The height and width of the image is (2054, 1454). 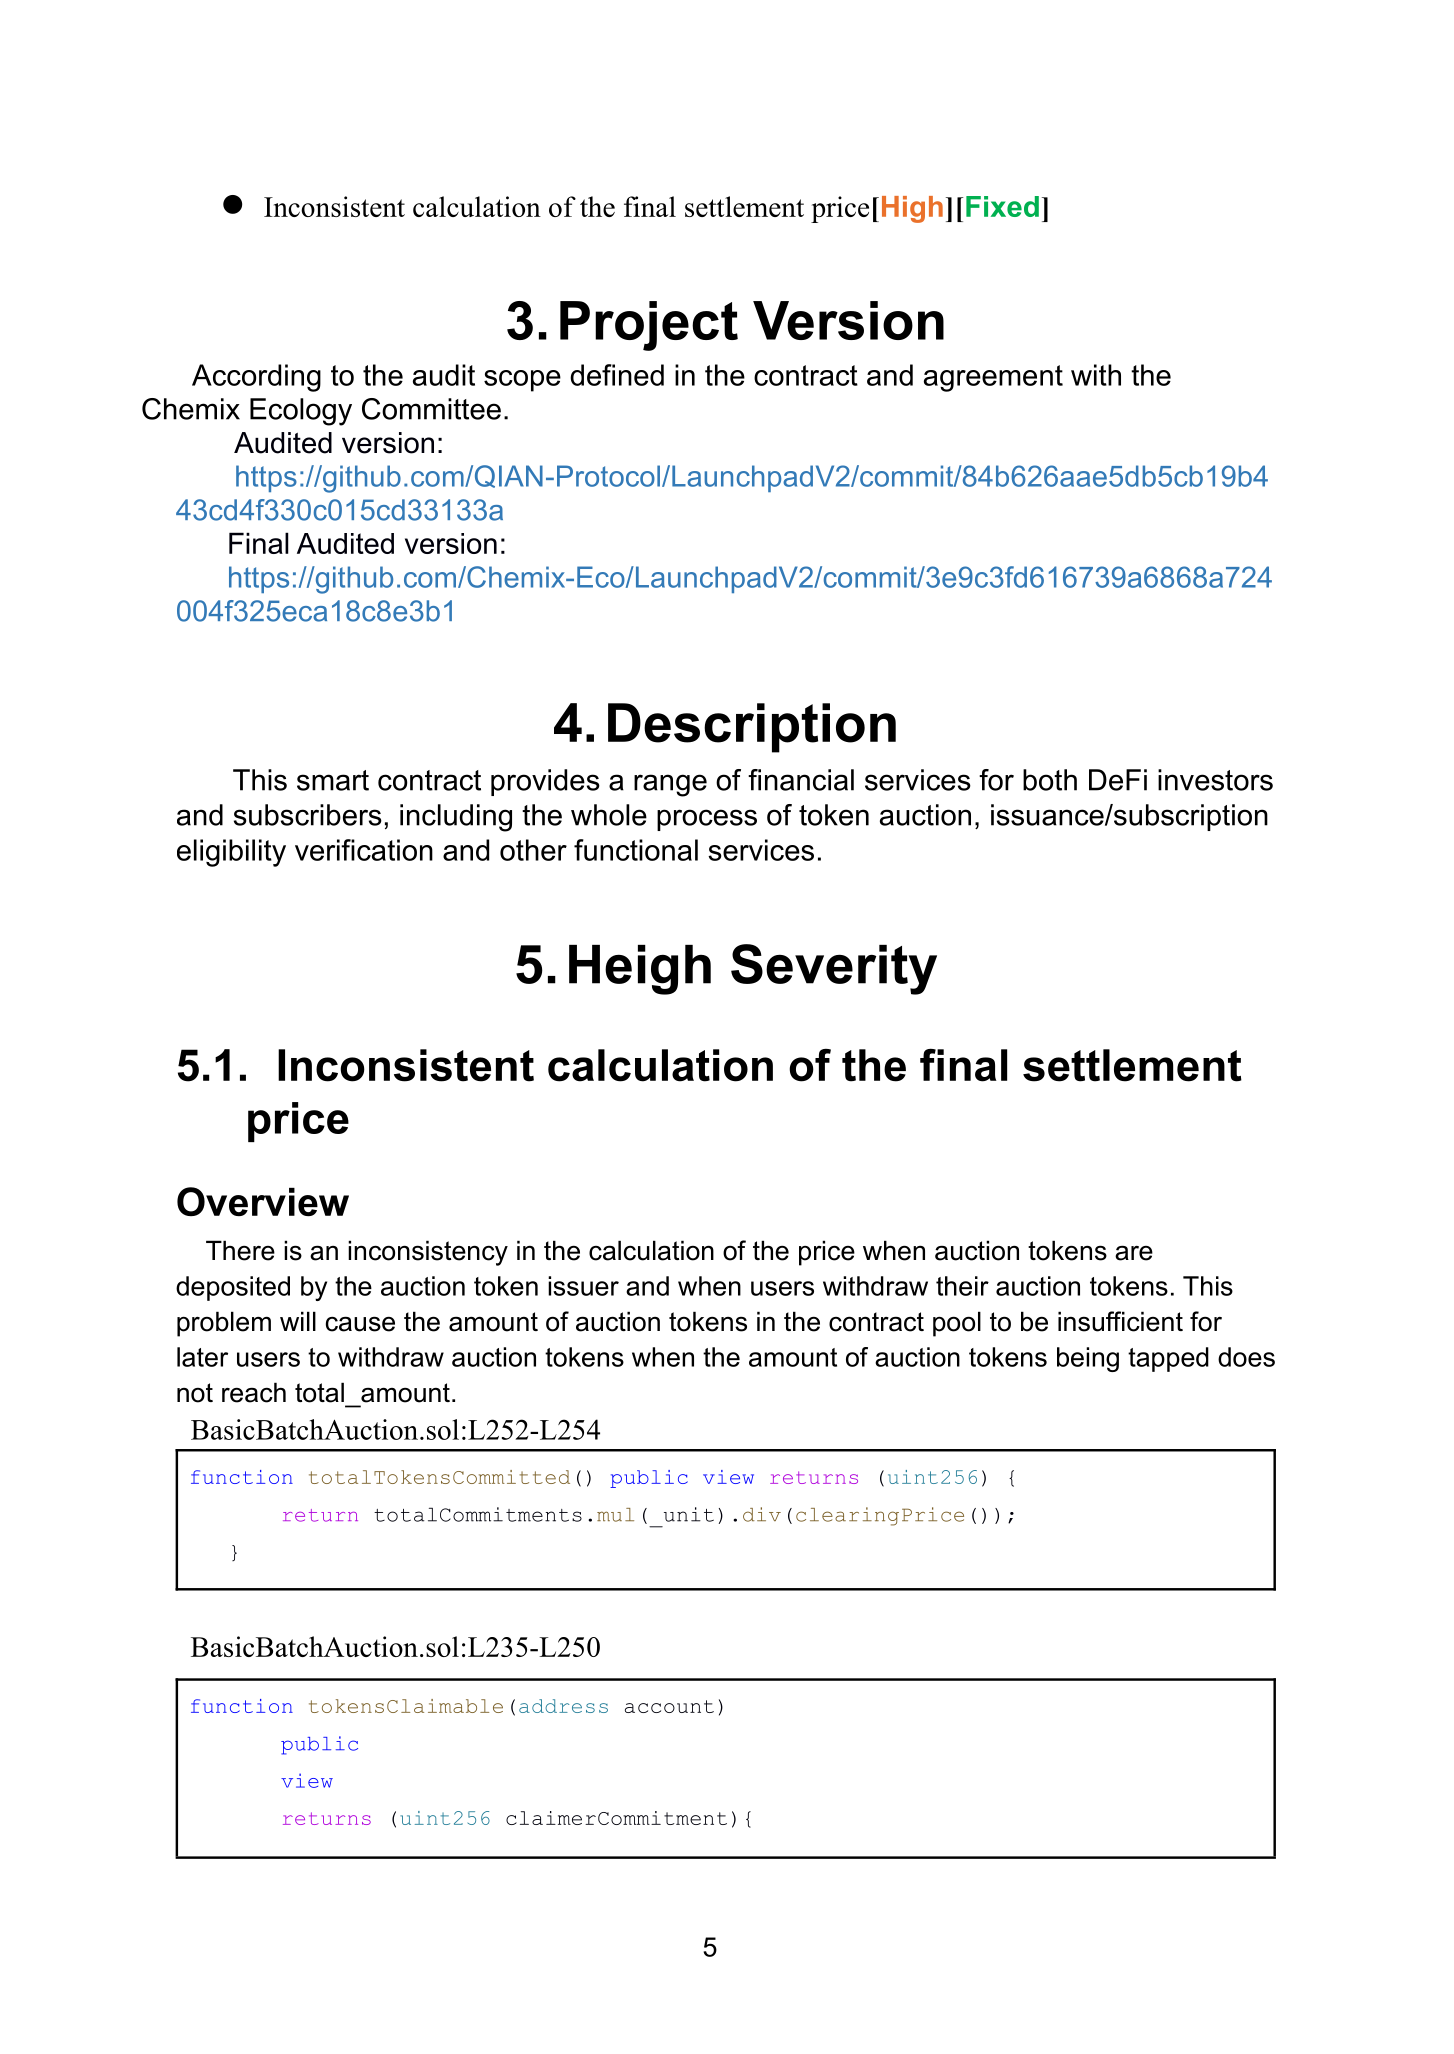 What do you see at coordinates (669, 1706) in the image?
I see `account` at bounding box center [669, 1706].
